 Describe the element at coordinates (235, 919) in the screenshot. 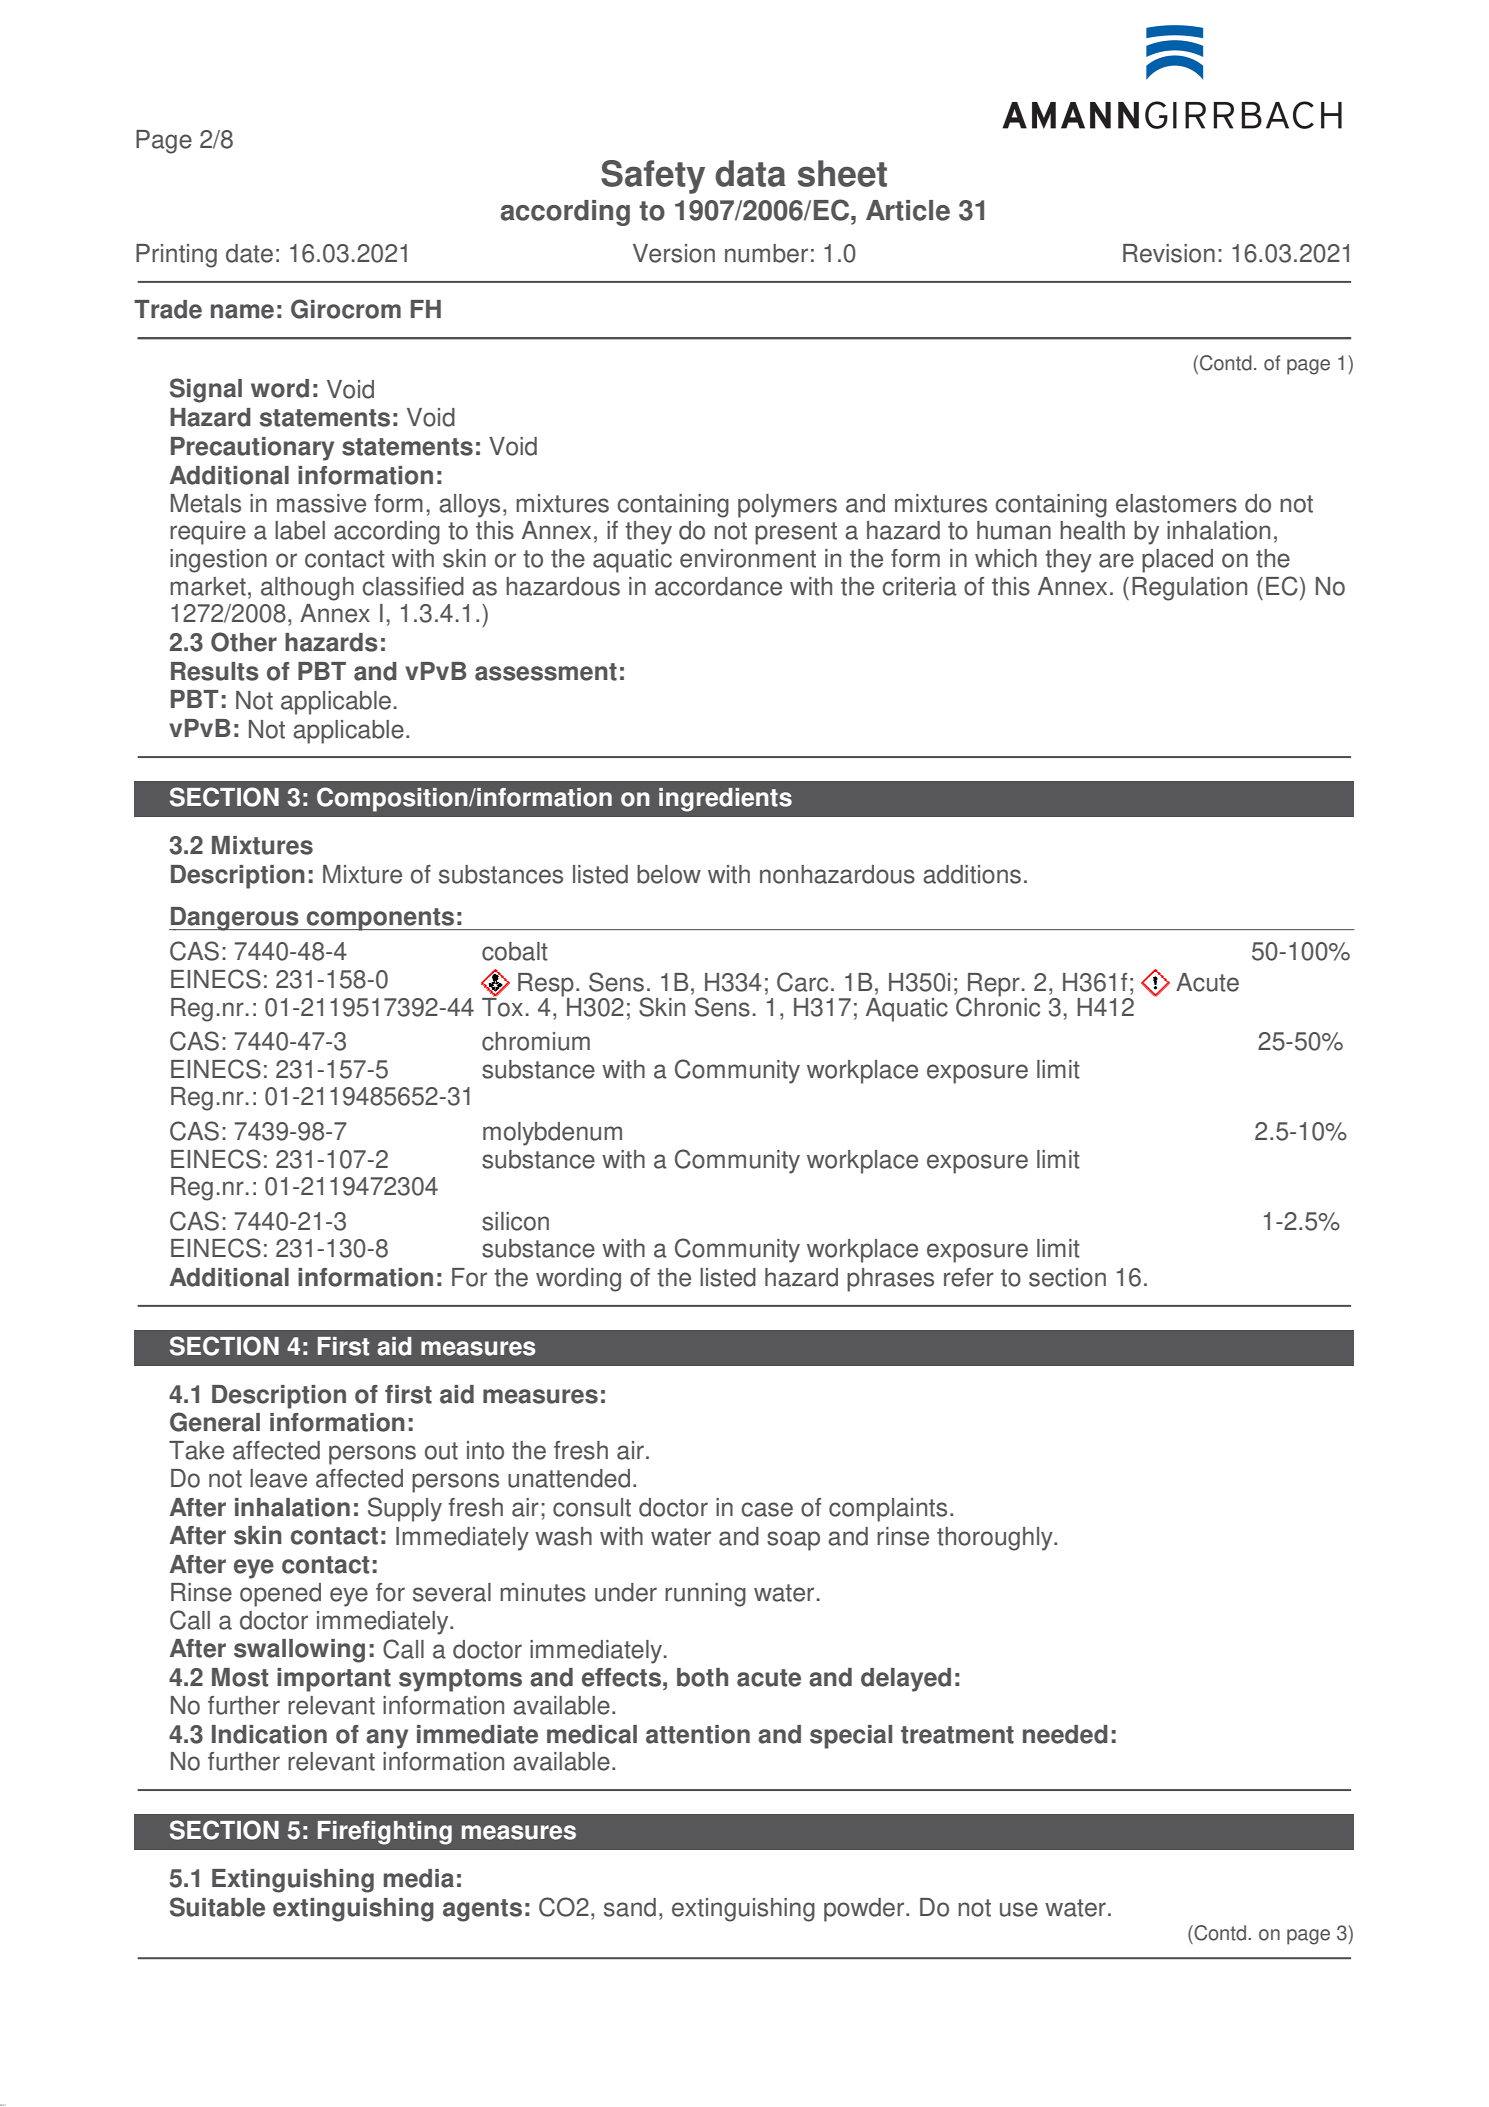

I see `Dangerous` at that location.
